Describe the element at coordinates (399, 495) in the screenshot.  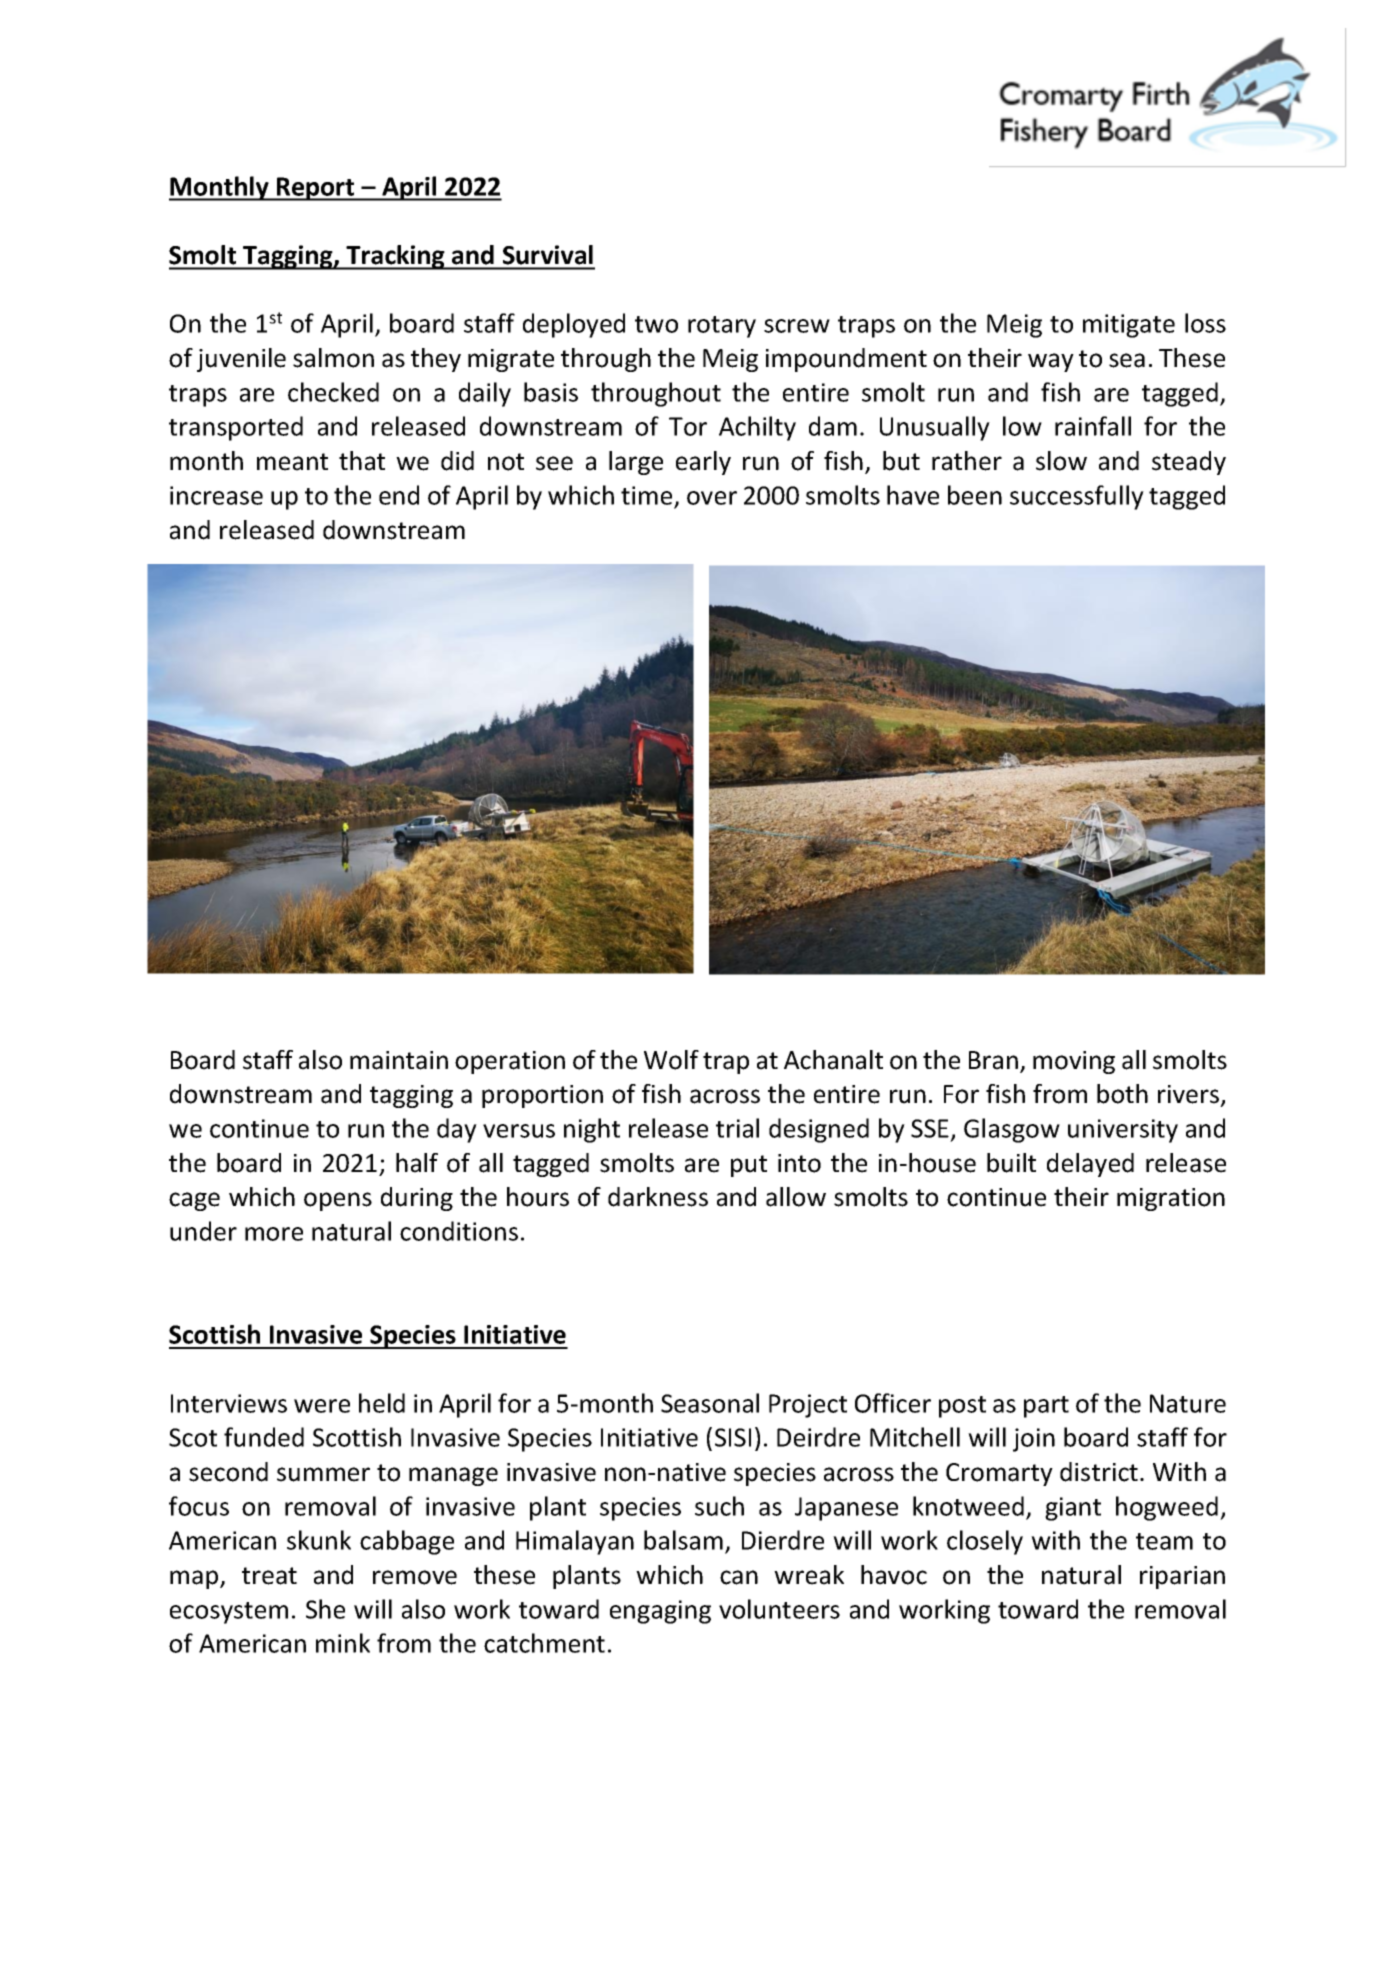
I see `end` at that location.
